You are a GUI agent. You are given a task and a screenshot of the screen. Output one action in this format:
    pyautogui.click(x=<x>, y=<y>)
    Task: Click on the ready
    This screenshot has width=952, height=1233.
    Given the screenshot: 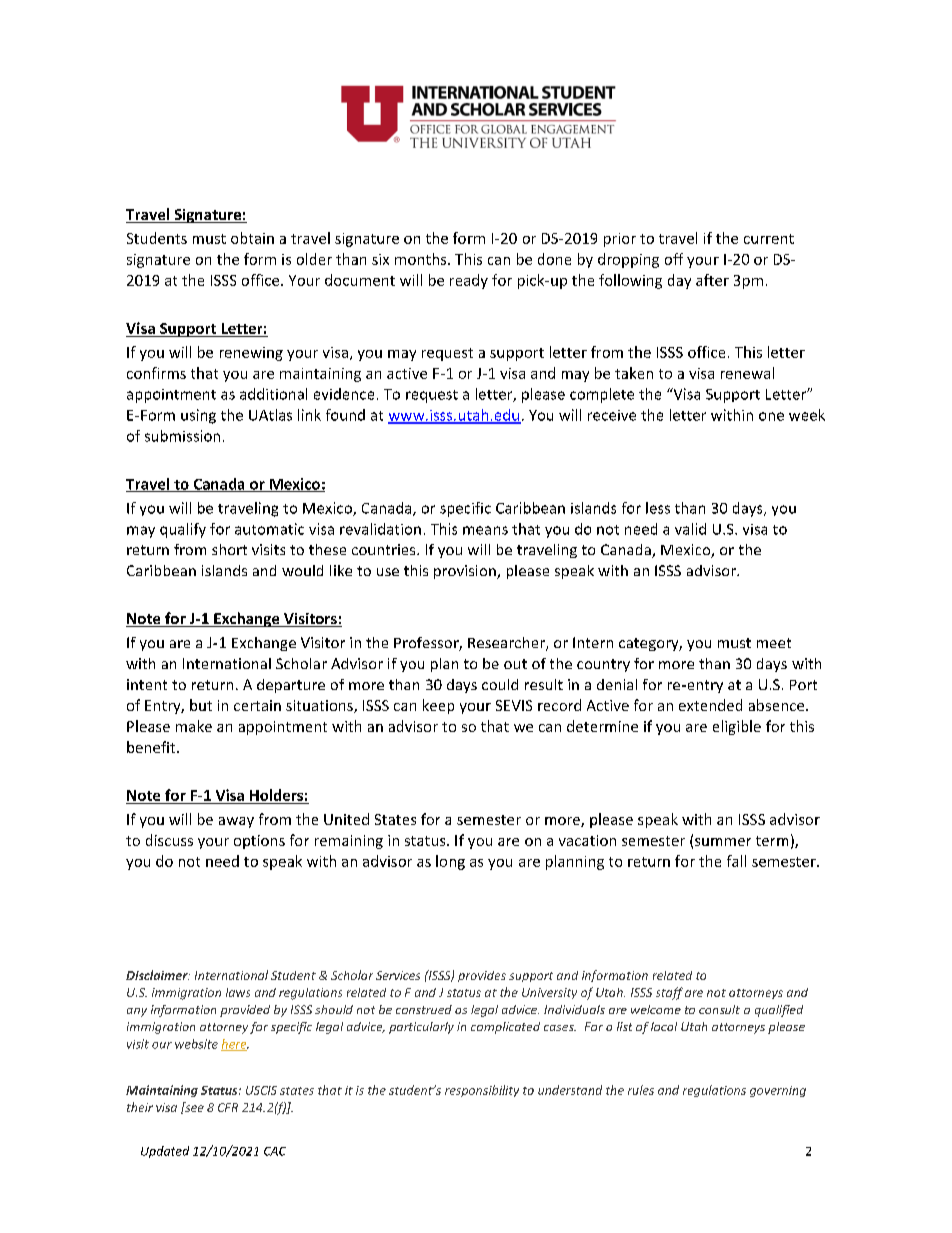 What is the action you would take?
    pyautogui.click(x=469, y=281)
